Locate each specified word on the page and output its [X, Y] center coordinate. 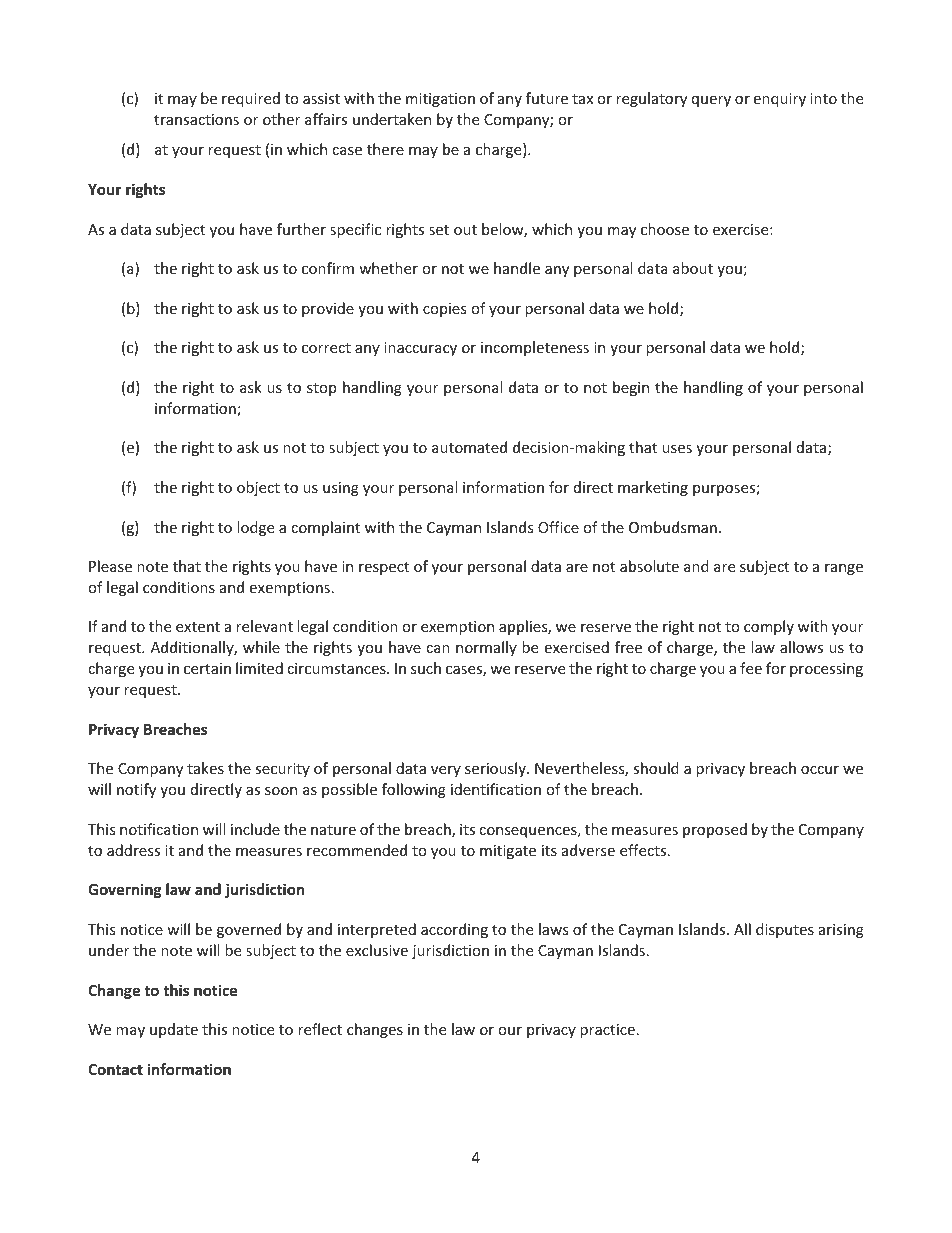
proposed [715, 830]
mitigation [440, 100]
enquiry [779, 100]
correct [326, 348]
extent [198, 627]
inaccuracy [420, 349]
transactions [196, 119]
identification [496, 789]
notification [159, 829]
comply [769, 627]
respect [384, 568]
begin [631, 388]
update [174, 1030]
